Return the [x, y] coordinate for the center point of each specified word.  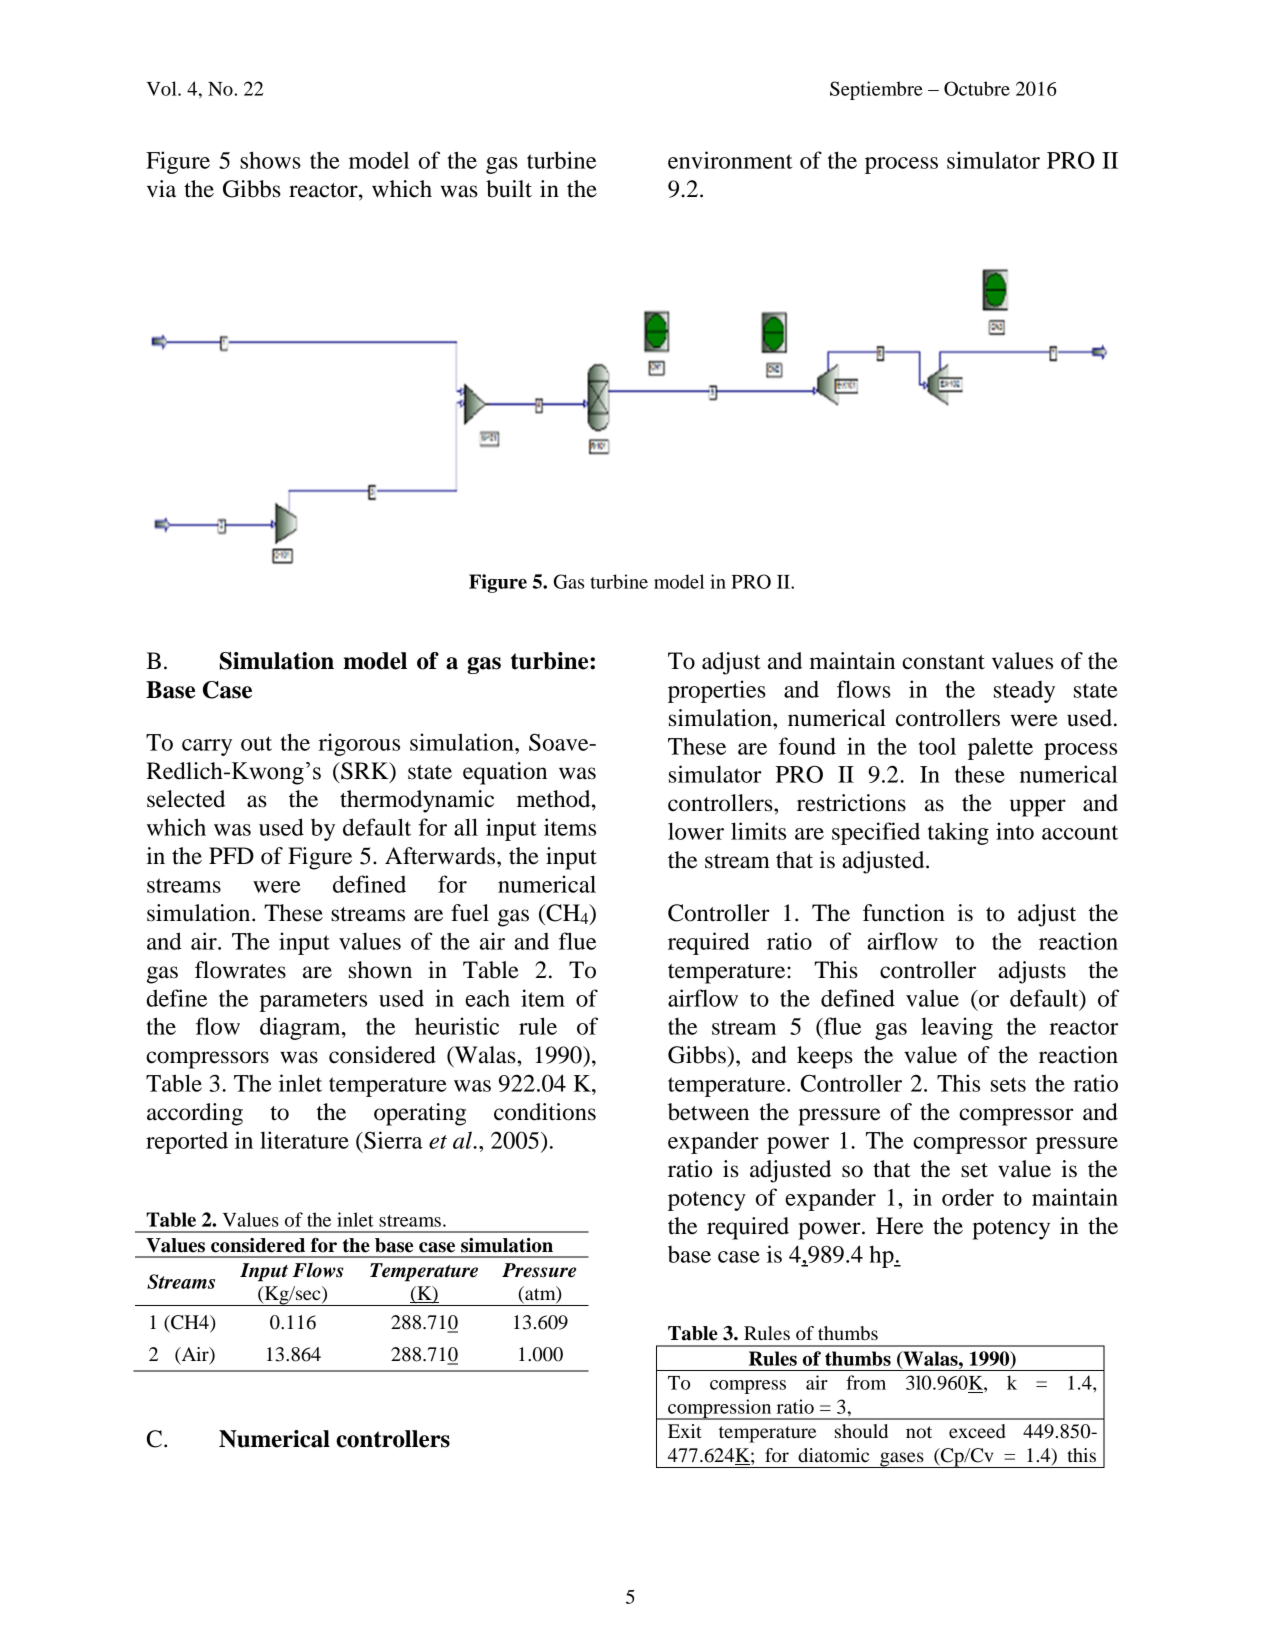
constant [943, 662]
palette [1000, 748]
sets [1008, 1084]
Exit [685, 1431]
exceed [977, 1431]
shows [270, 160]
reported [187, 1142]
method [555, 799]
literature [304, 1140]
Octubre [977, 88]
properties [717, 691]
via [161, 189]
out [256, 743]
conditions [545, 1112]
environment [730, 160]
